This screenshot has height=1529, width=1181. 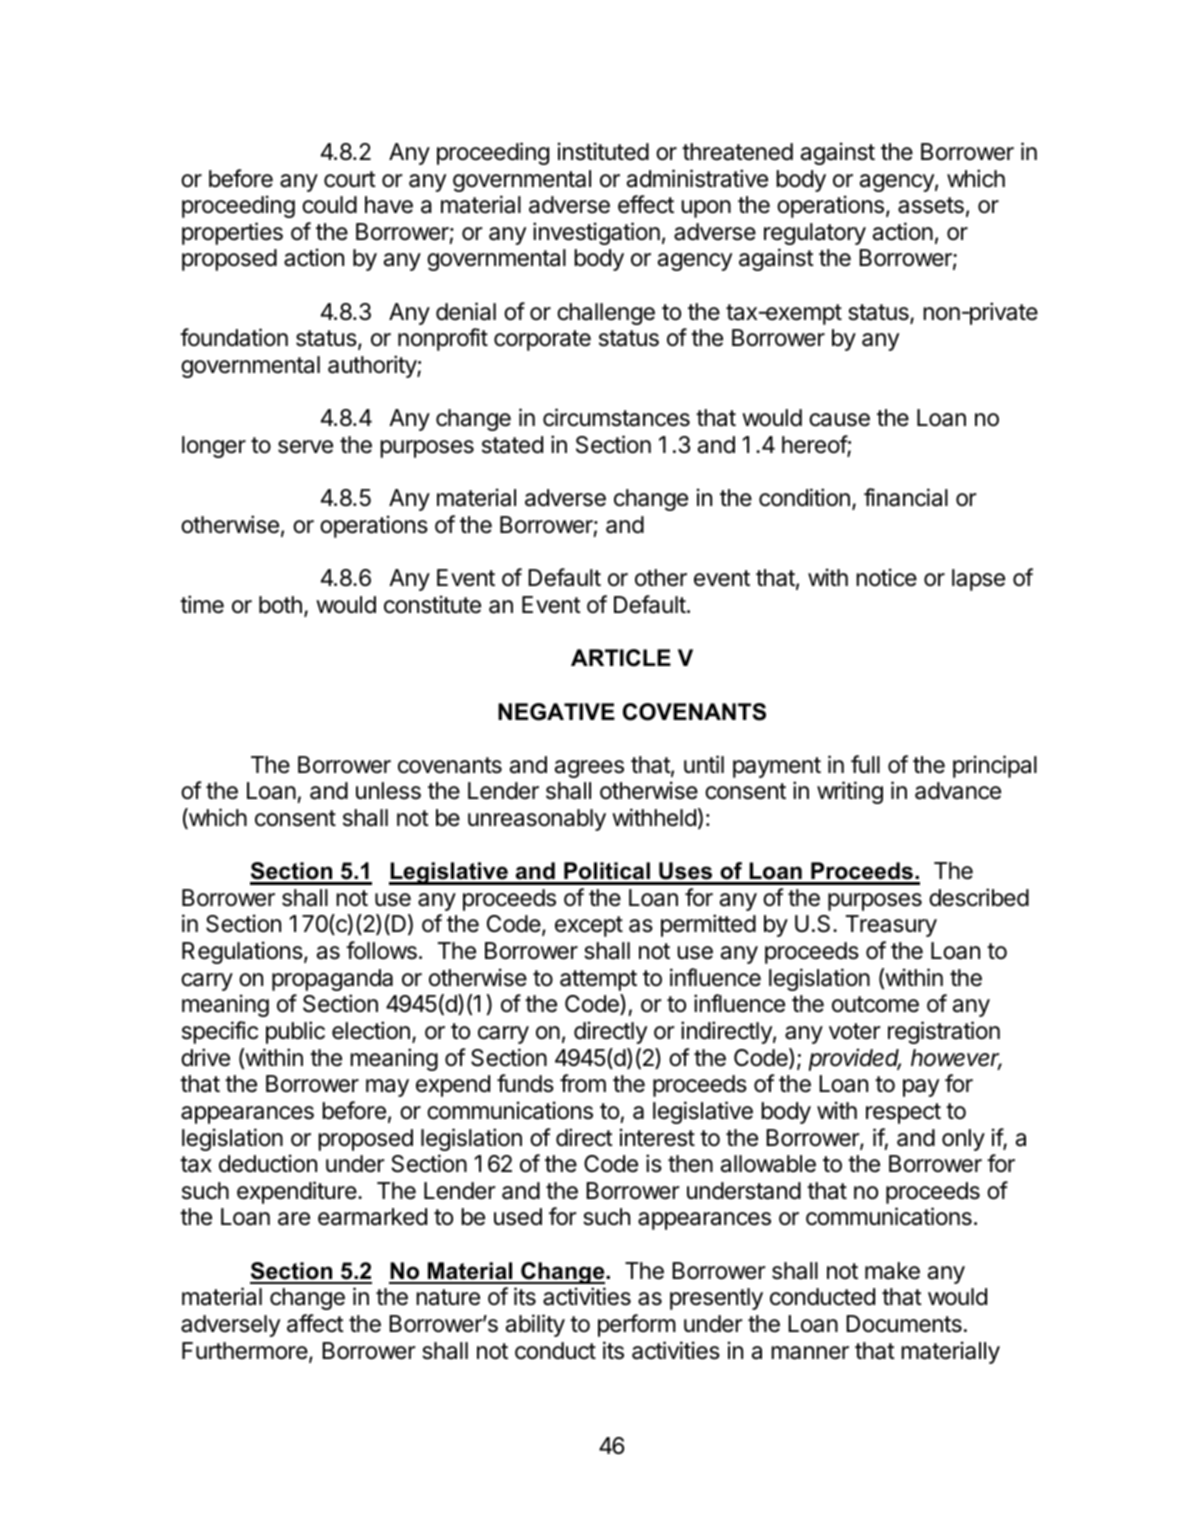 What do you see at coordinates (931, 205) in the screenshot?
I see `assets` at bounding box center [931, 205].
